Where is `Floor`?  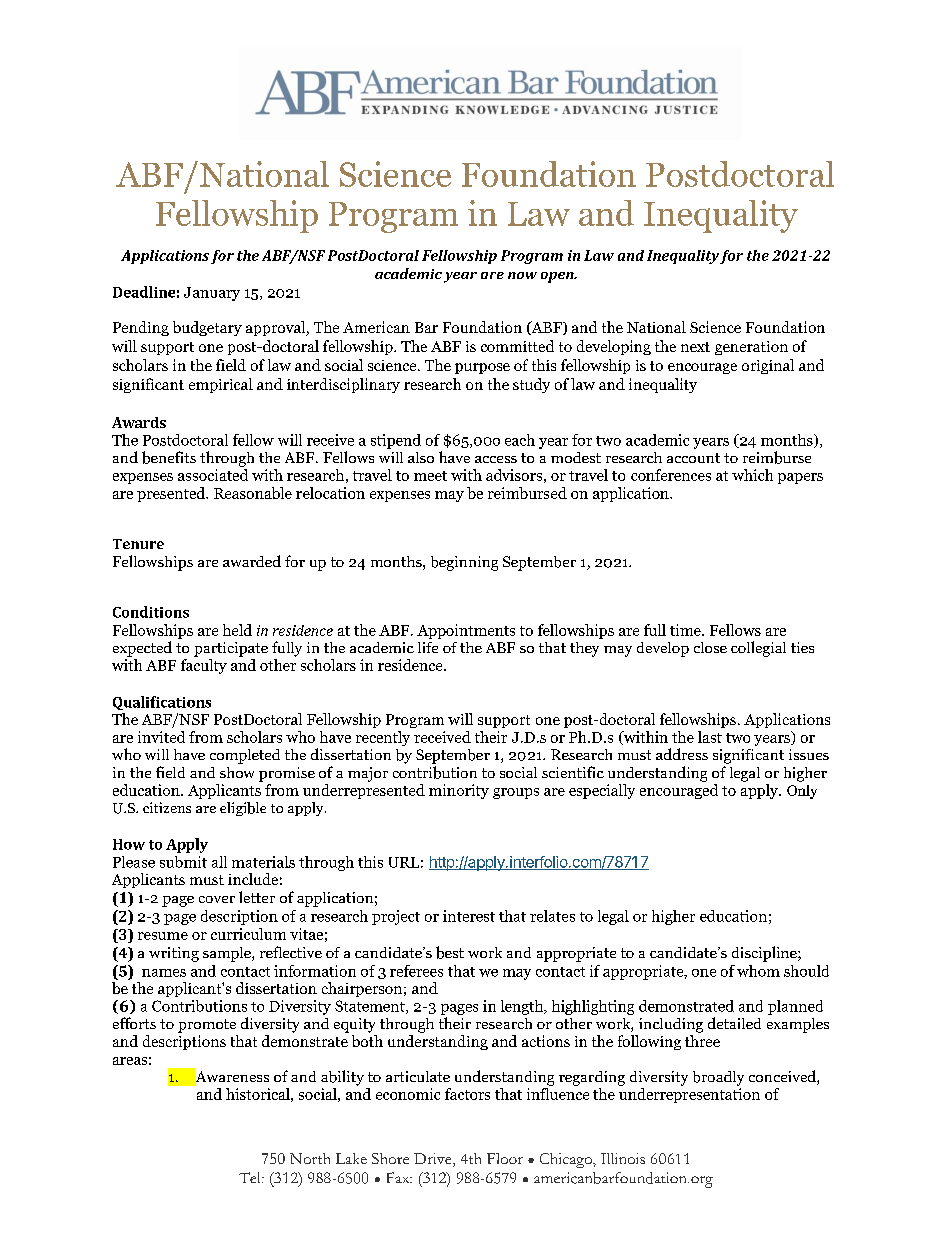
Floor is located at coordinates (505, 1158).
